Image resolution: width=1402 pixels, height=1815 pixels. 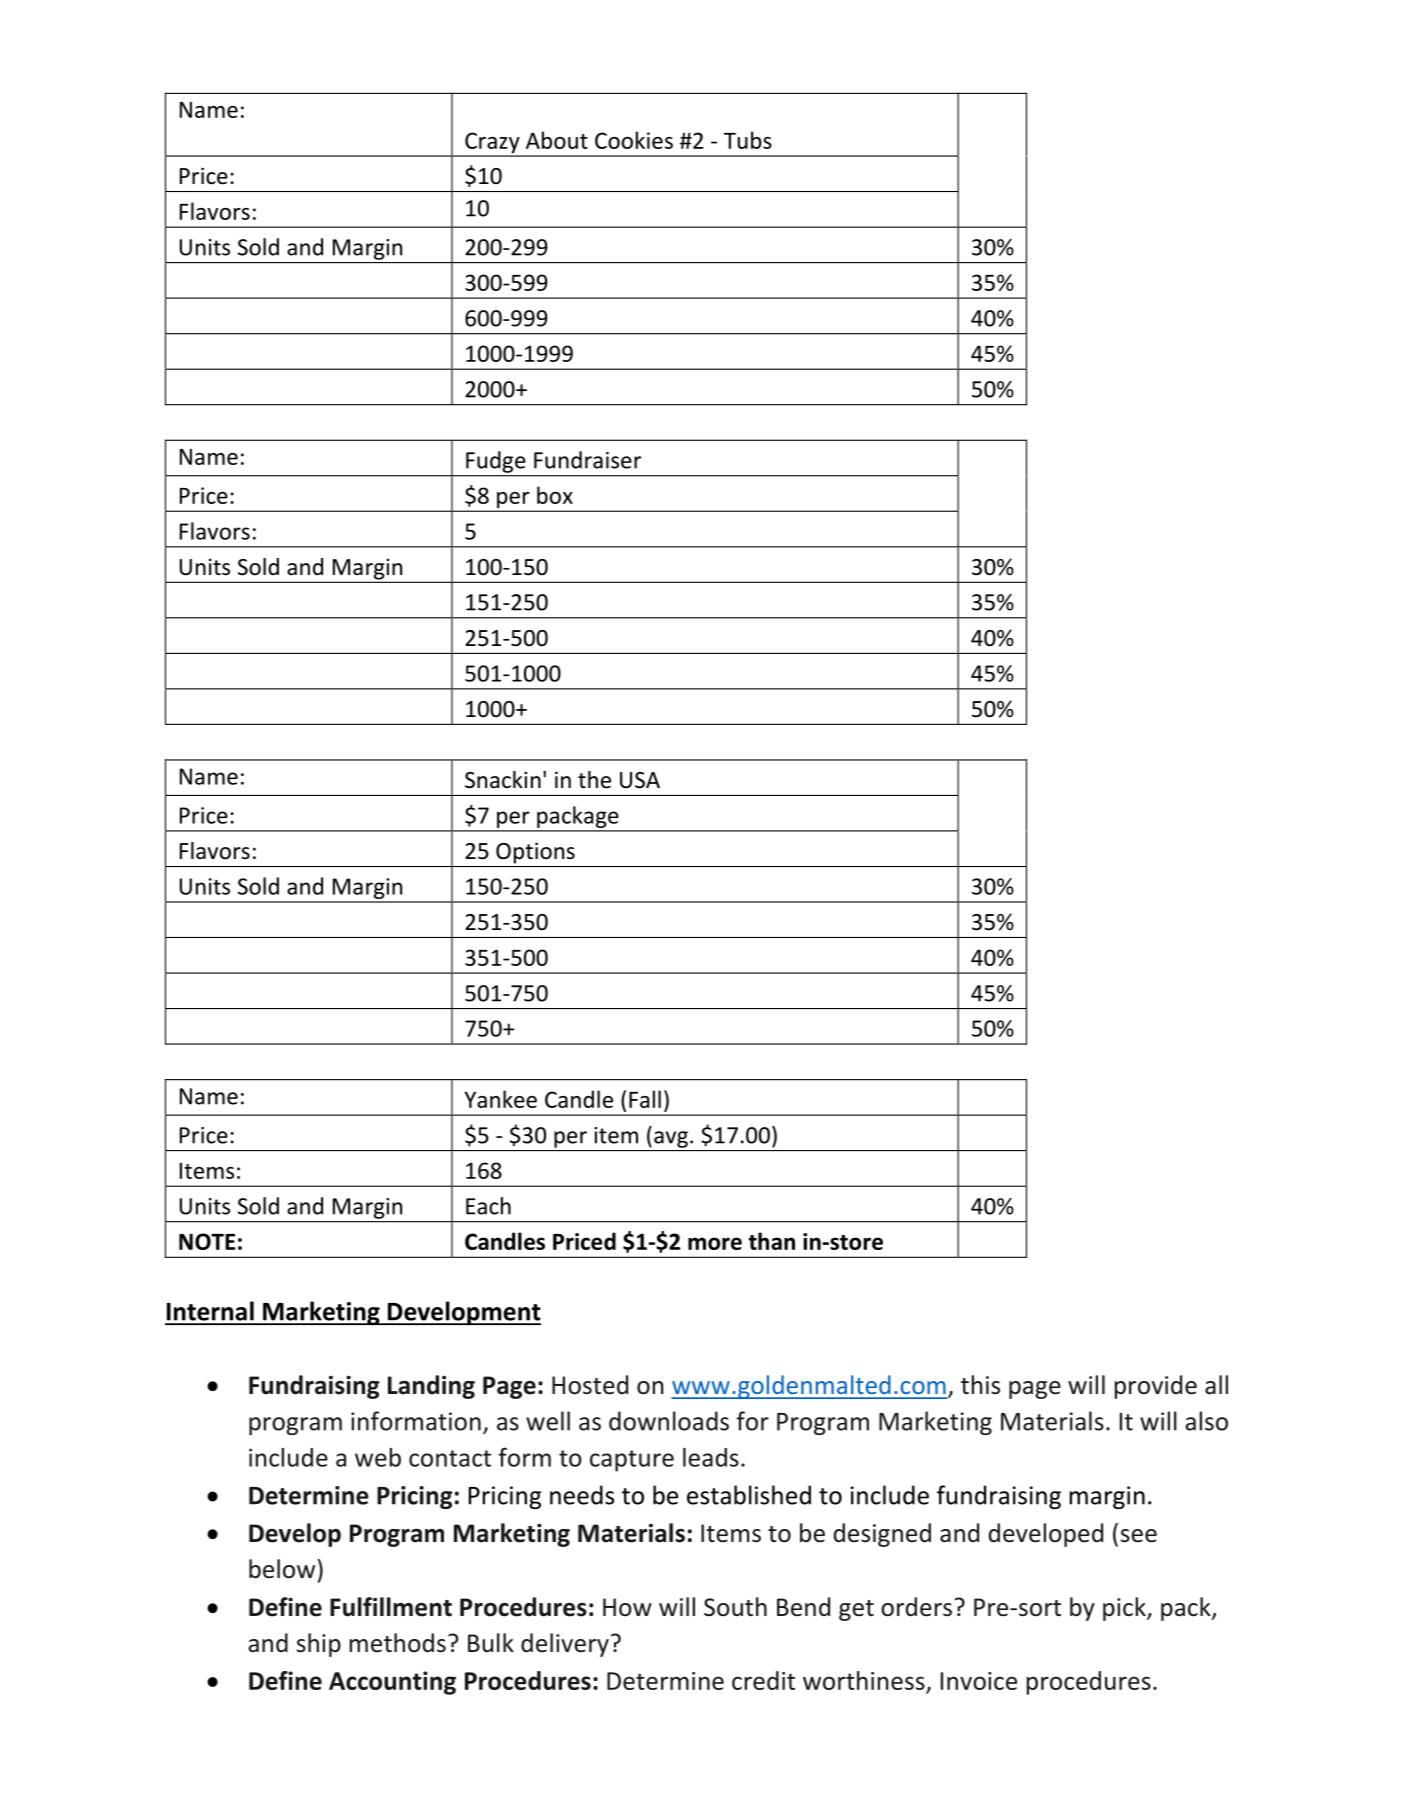 I want to click on Yankee, so click(x=500, y=1099).
